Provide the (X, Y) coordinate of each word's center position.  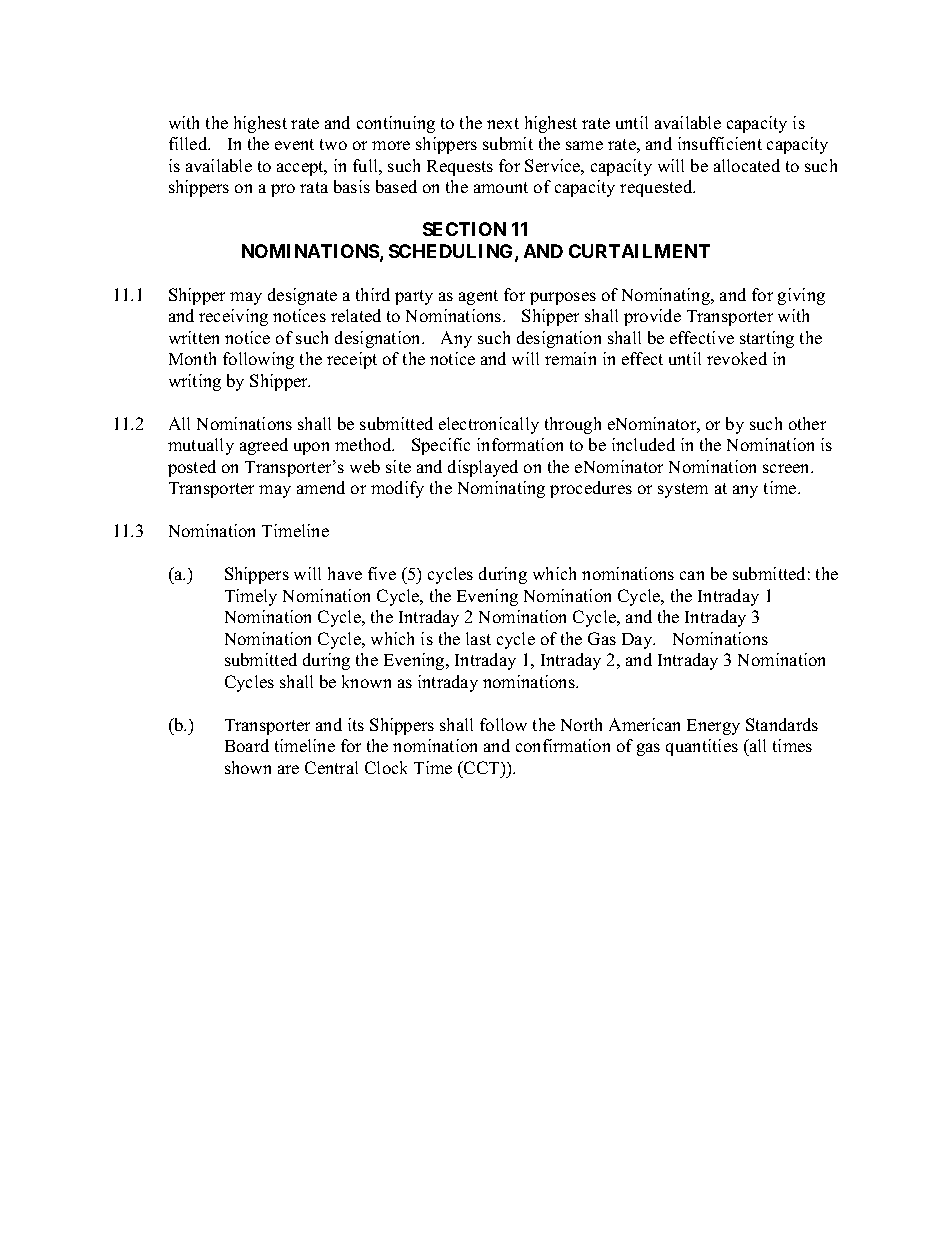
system (683, 490)
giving (801, 296)
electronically (489, 425)
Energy (713, 727)
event (294, 144)
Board (247, 745)
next (503, 123)
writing (195, 382)
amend (321, 487)
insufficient (720, 143)
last (478, 638)
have (345, 573)
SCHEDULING (452, 252)
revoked (737, 358)
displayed (483, 468)
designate (302, 296)
